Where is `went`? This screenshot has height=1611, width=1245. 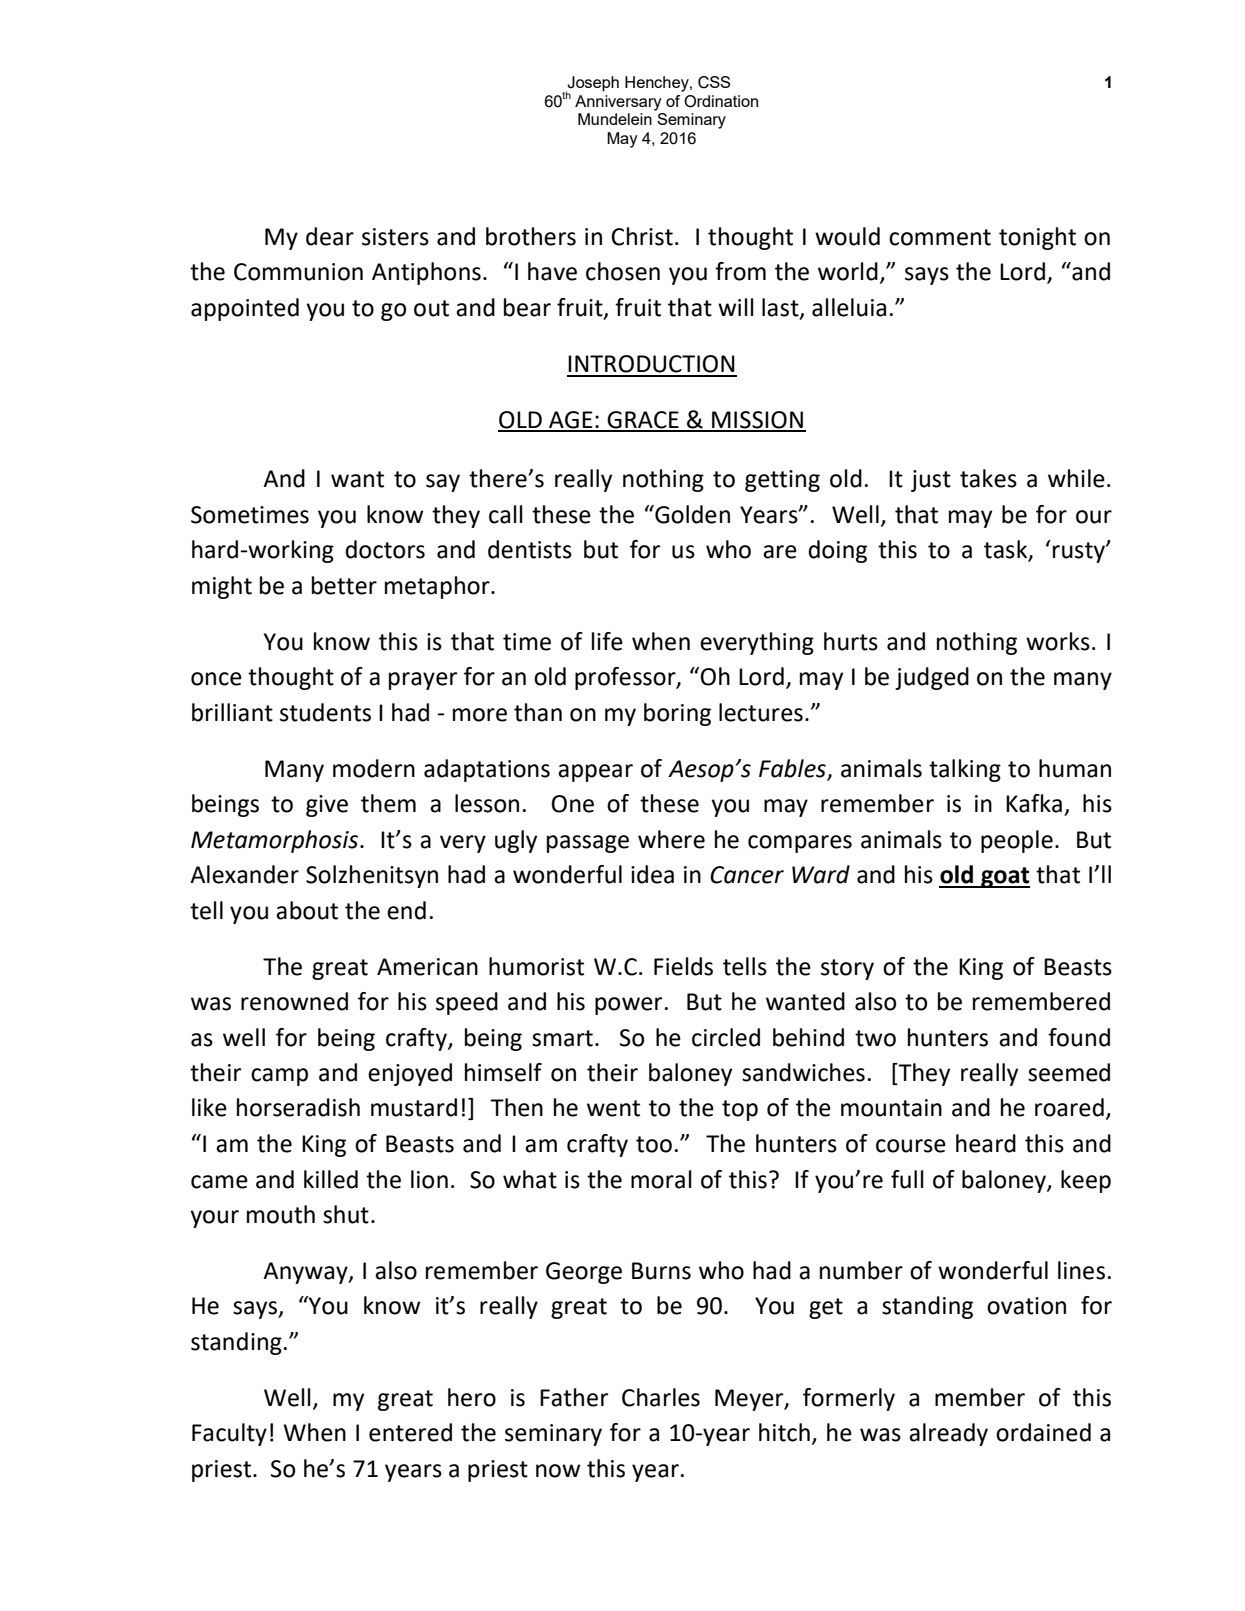
went is located at coordinates (613, 1108).
